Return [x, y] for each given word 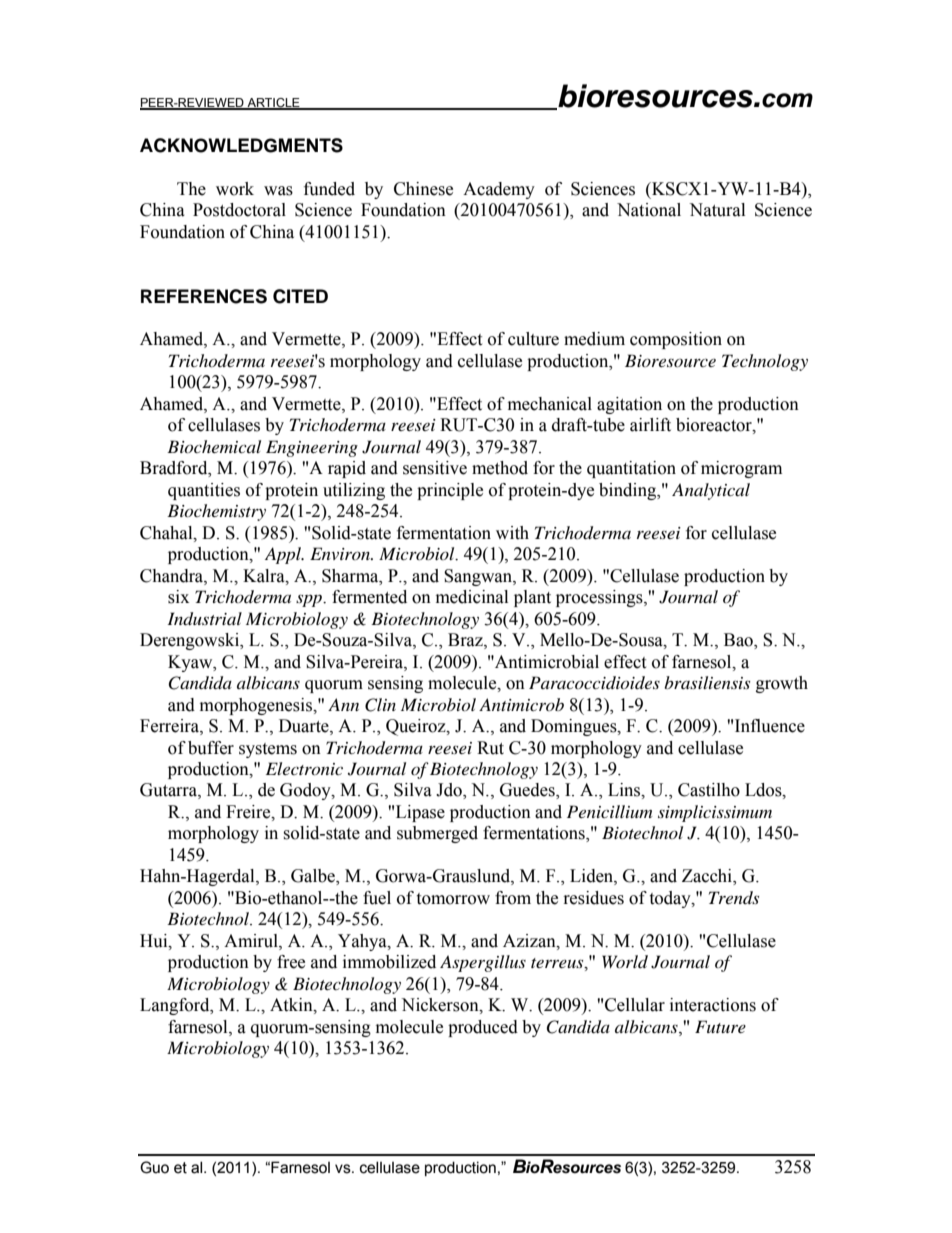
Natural [717, 210]
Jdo [450, 791]
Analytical [711, 491]
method [500, 468]
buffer [211, 748]
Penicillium [609, 811]
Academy [499, 190]
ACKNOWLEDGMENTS [241, 145]
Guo [154, 1167]
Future [720, 1026]
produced [483, 1028]
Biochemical [214, 446]
